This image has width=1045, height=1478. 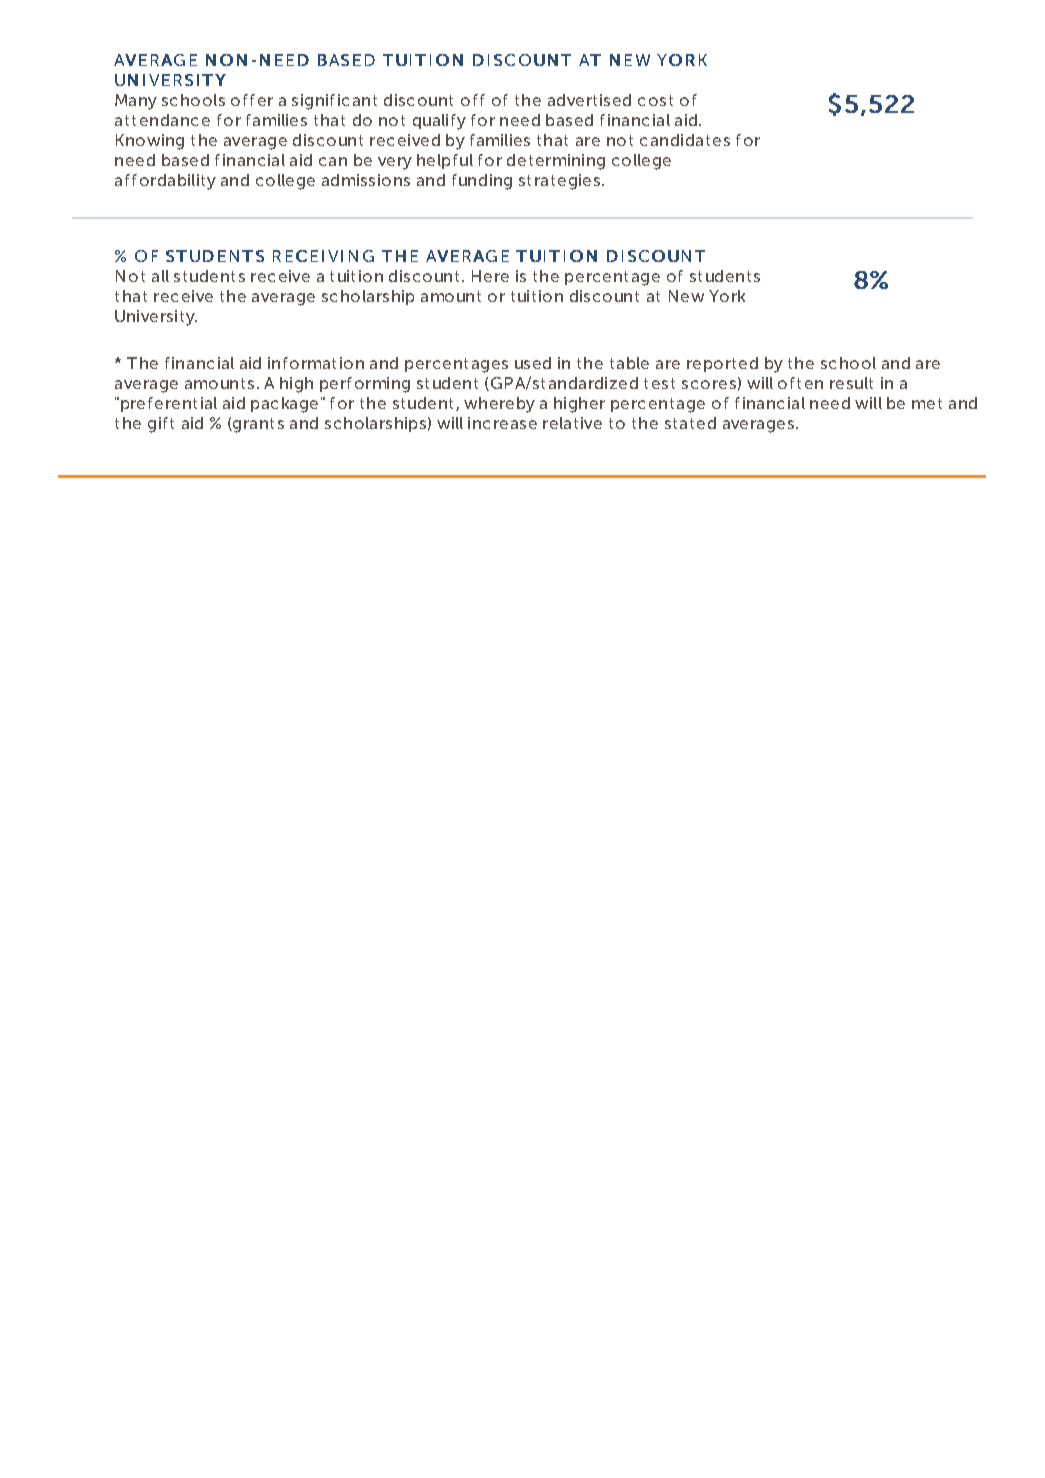 I want to click on used, so click(x=533, y=363).
